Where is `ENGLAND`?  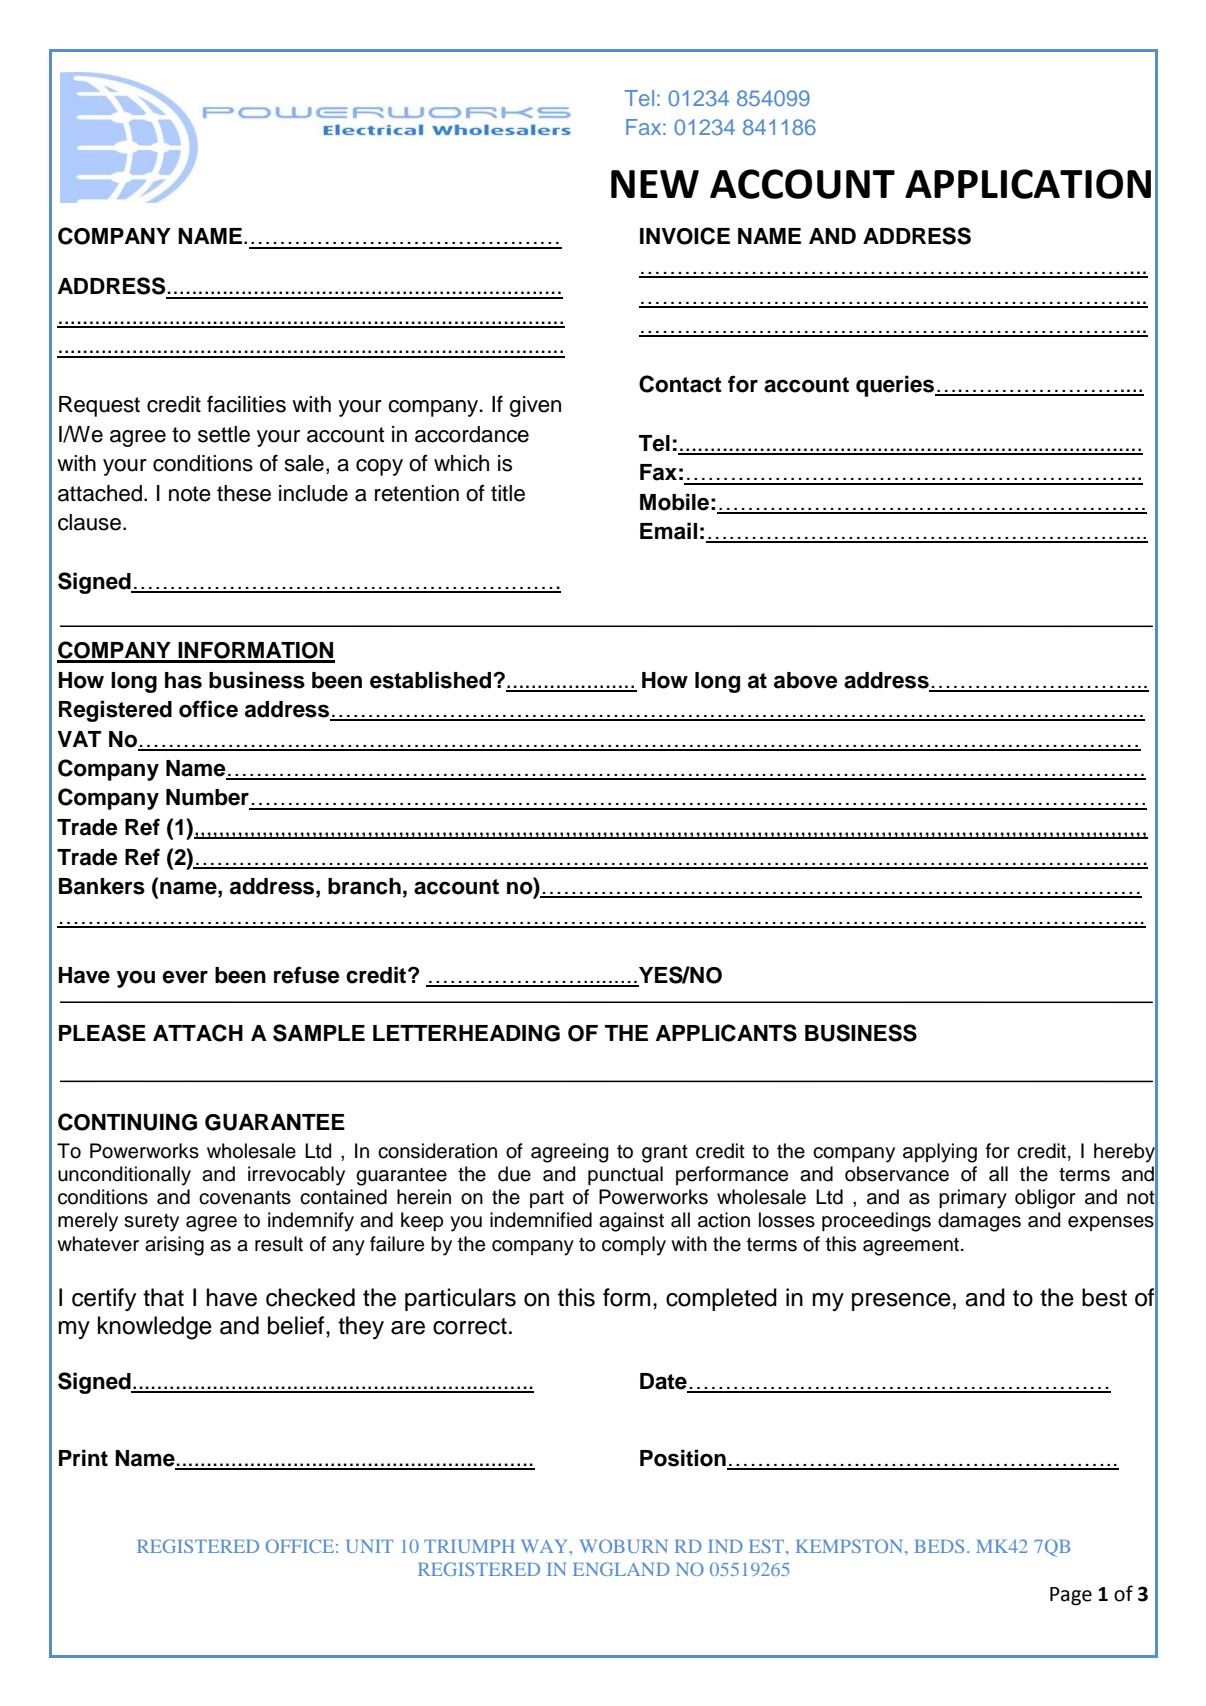 ENGLAND is located at coordinates (621, 1569).
